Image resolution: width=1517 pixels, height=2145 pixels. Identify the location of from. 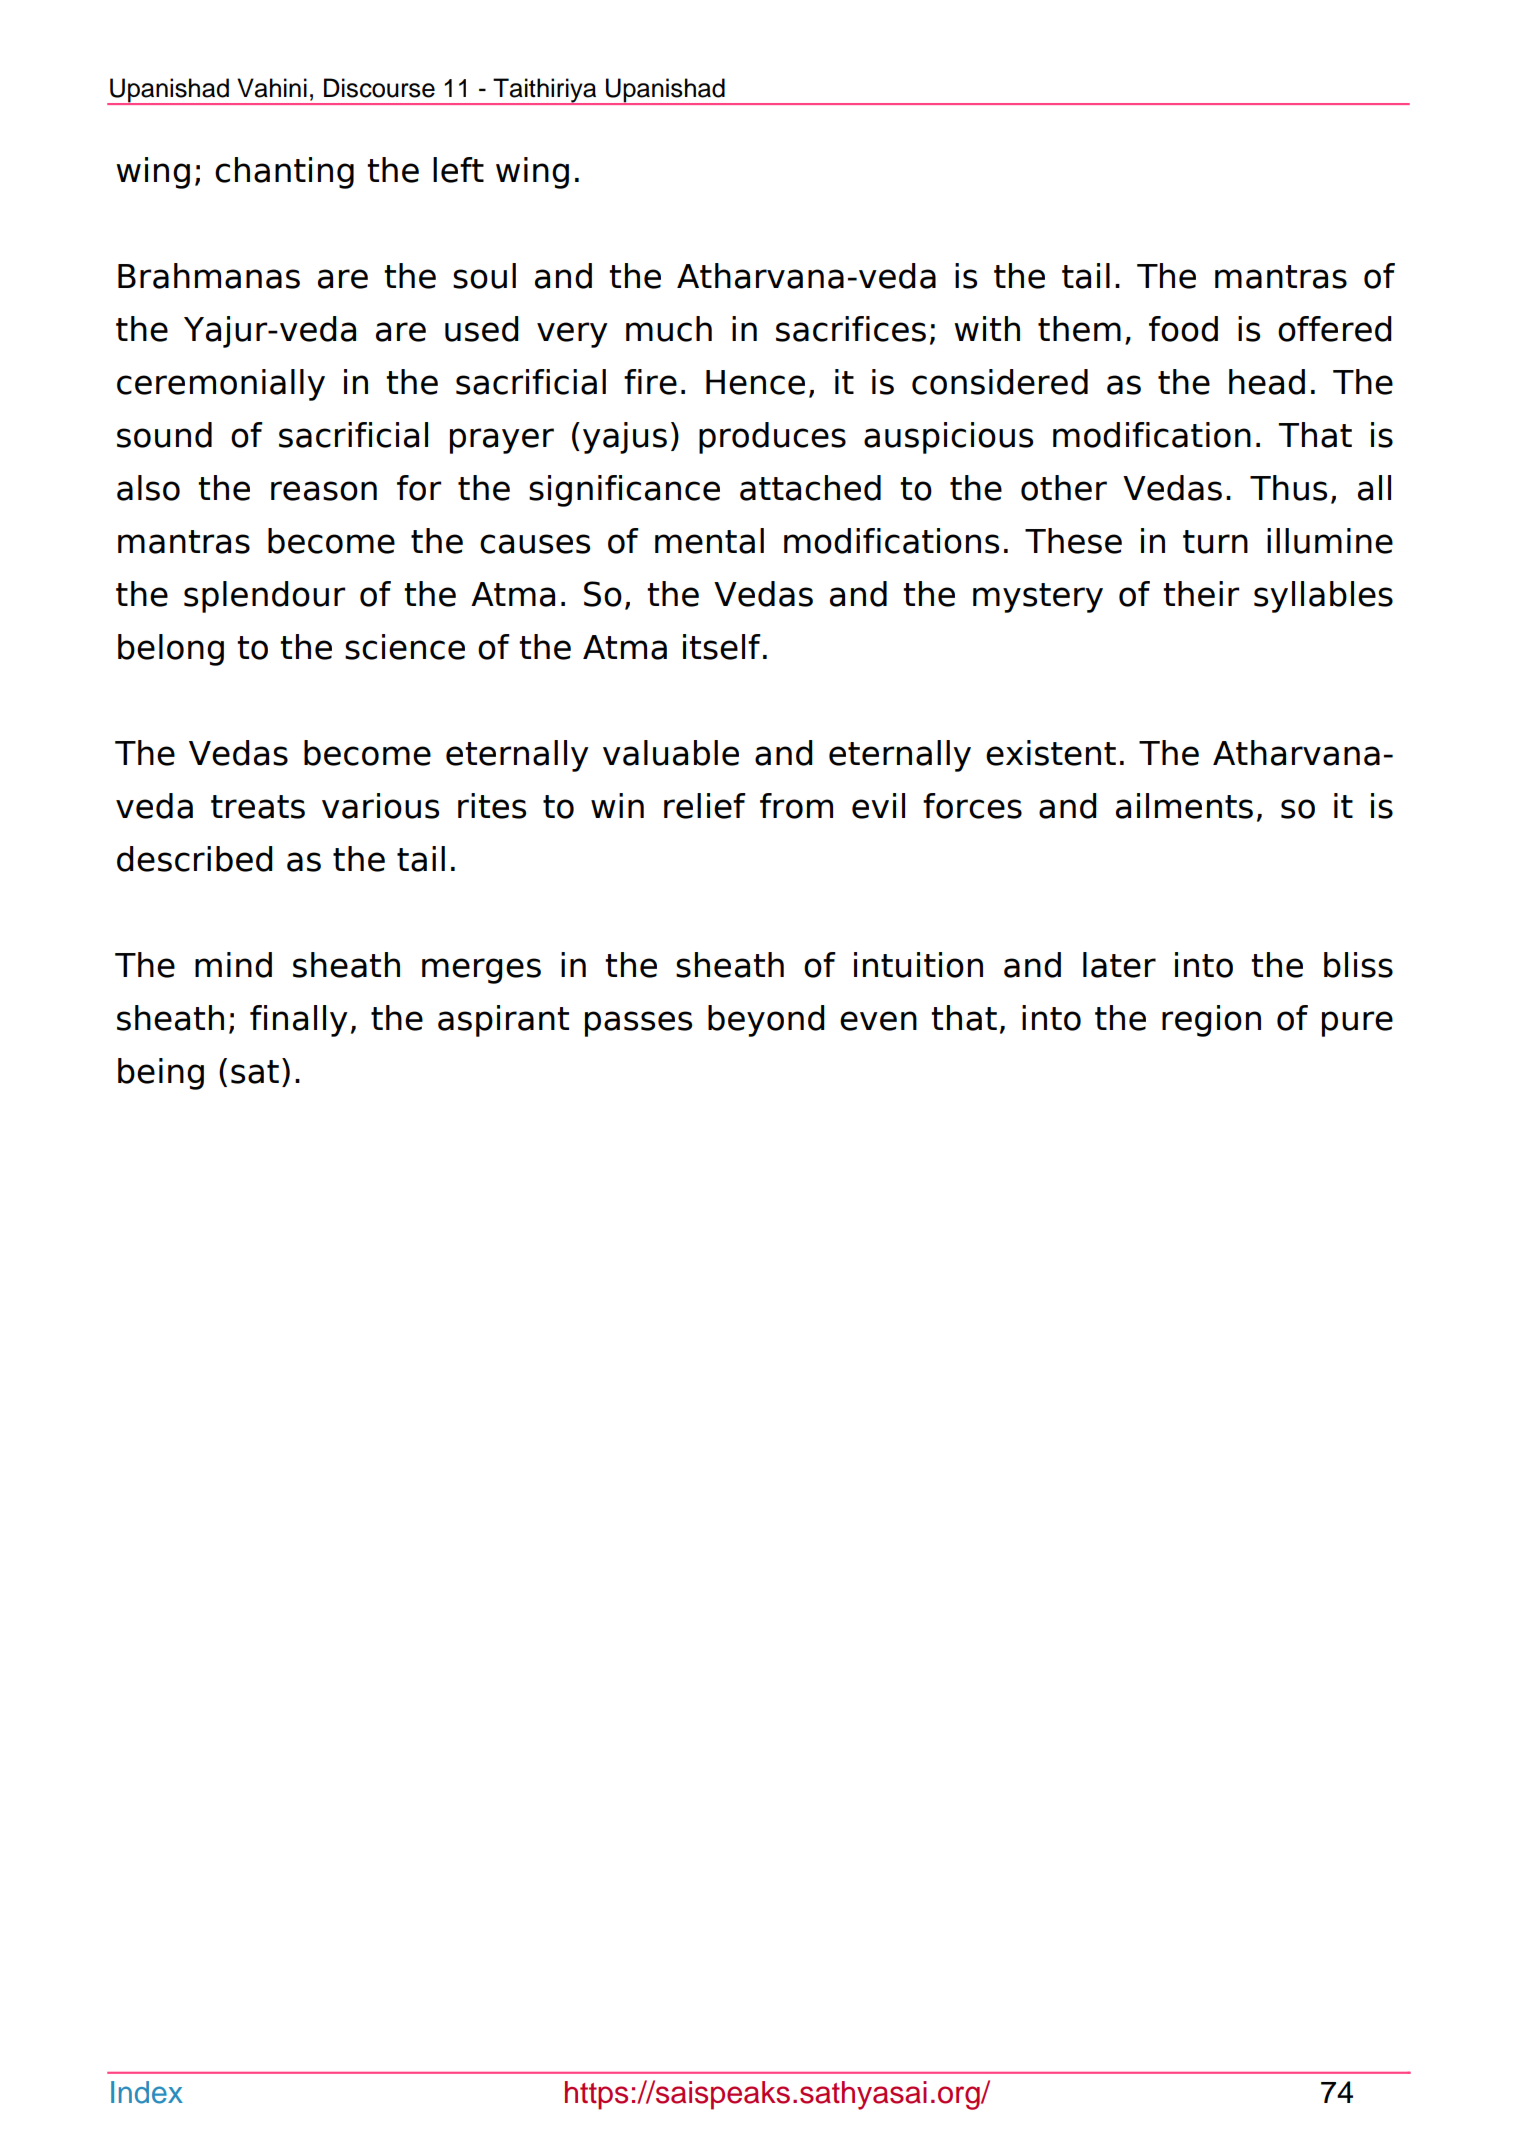
(796, 806).
